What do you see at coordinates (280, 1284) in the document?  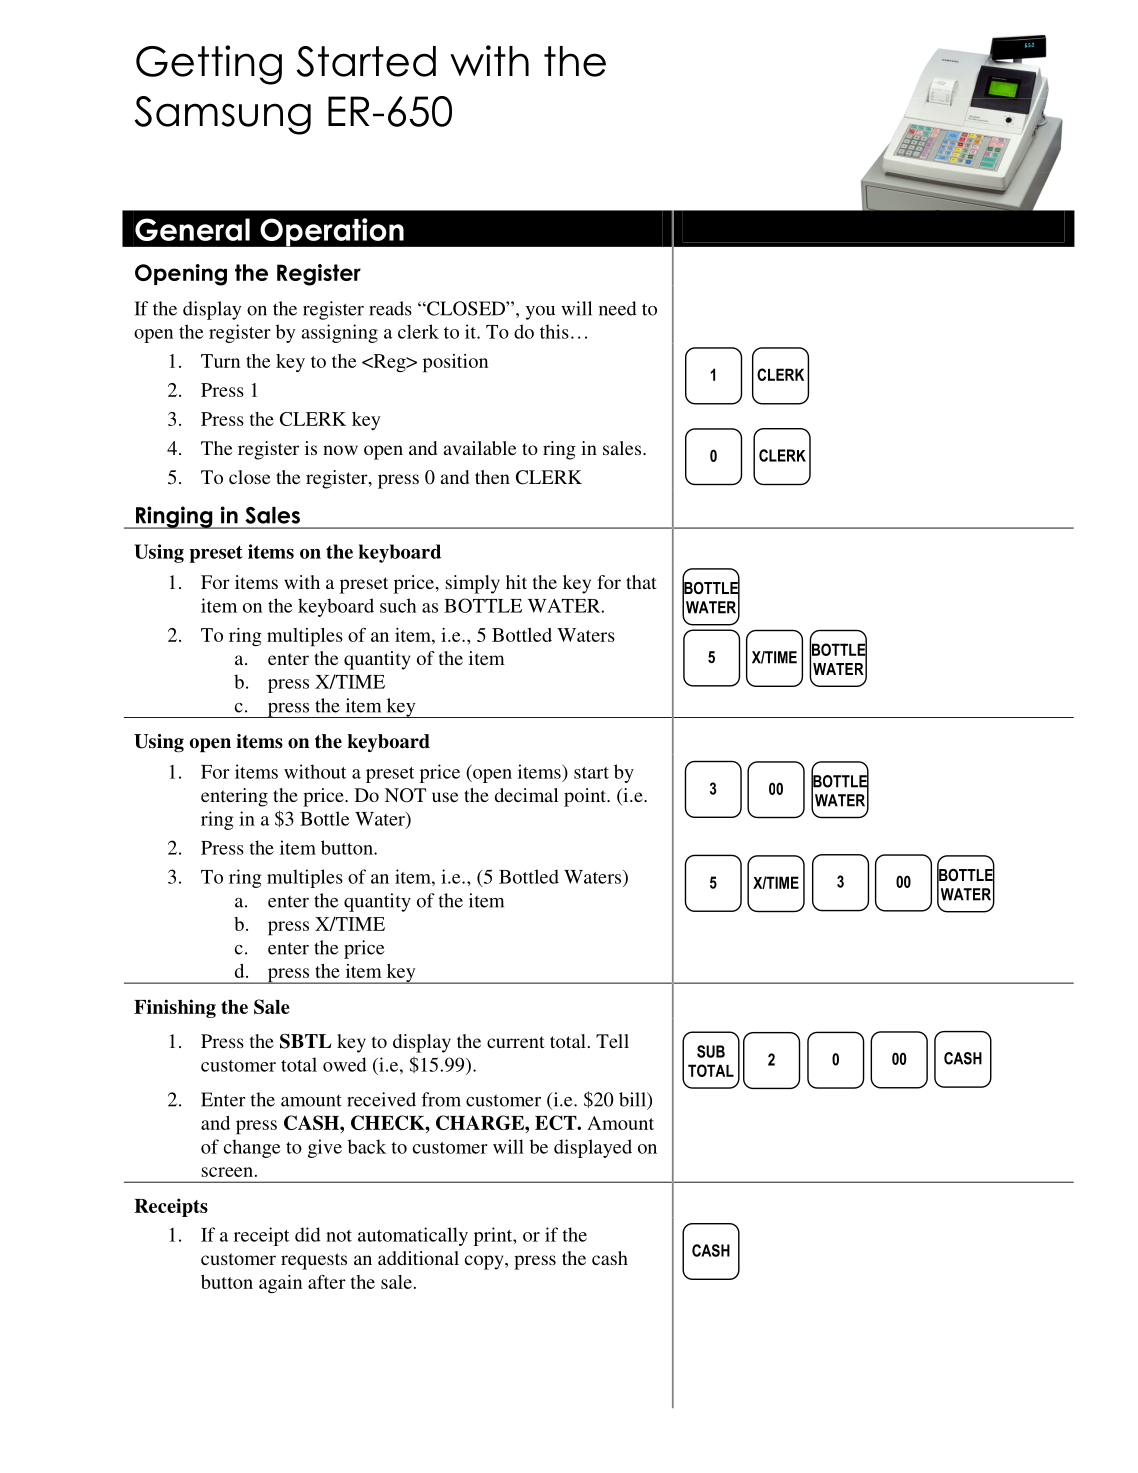 I see `again` at bounding box center [280, 1284].
